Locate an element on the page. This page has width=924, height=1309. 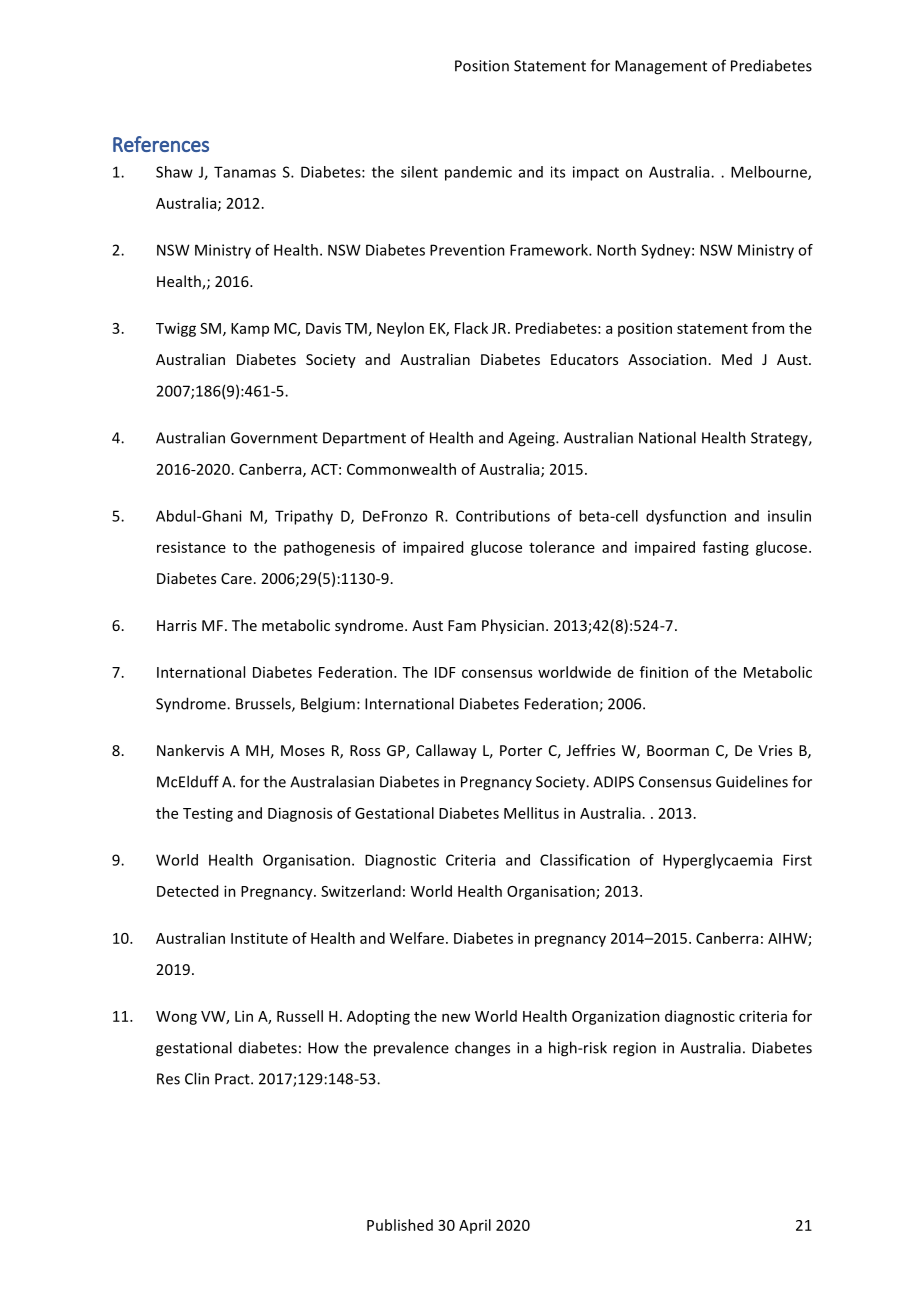
April is located at coordinates (475, 1226).
